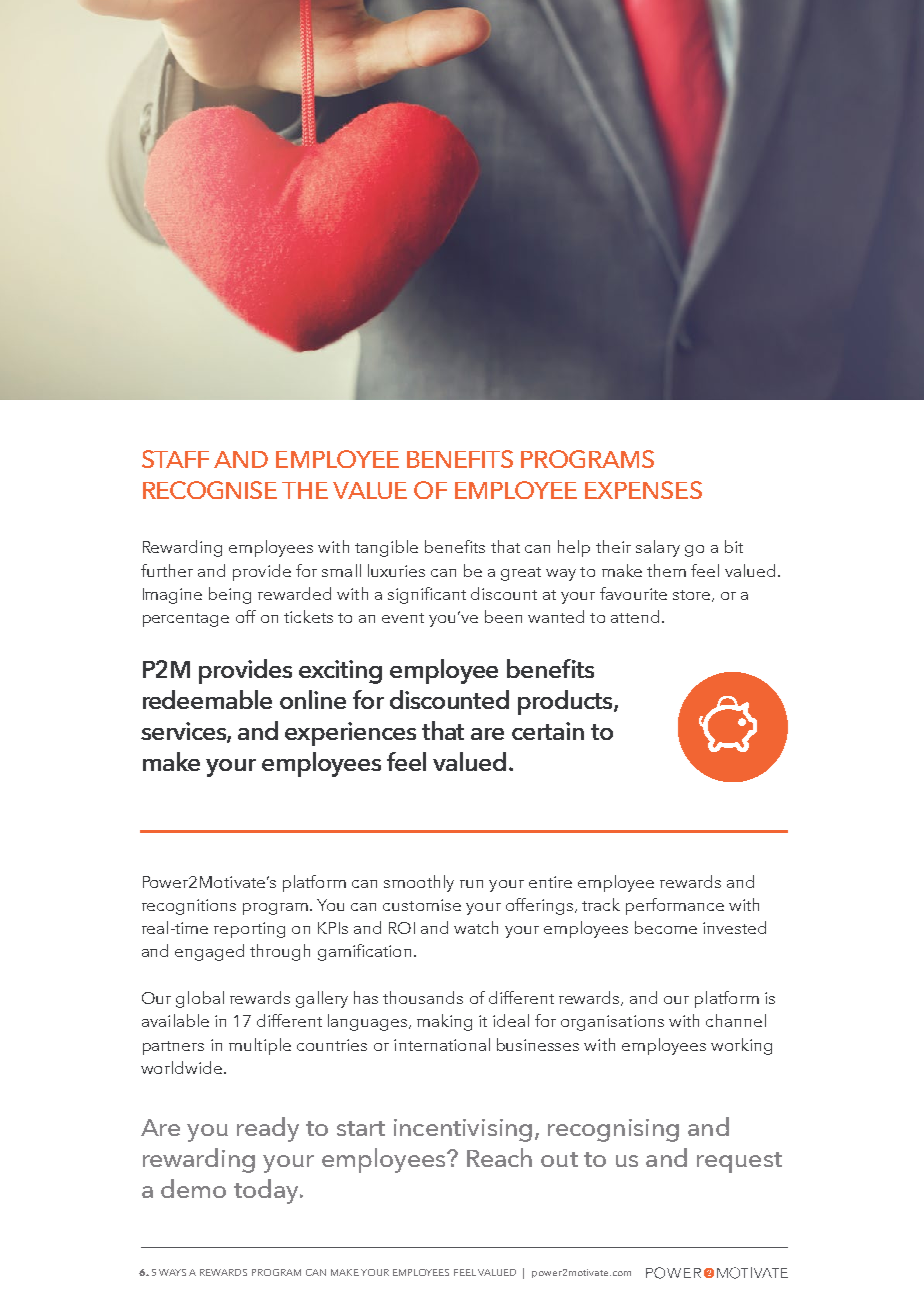  What do you see at coordinates (386, 548) in the screenshot?
I see `tangible` at bounding box center [386, 548].
